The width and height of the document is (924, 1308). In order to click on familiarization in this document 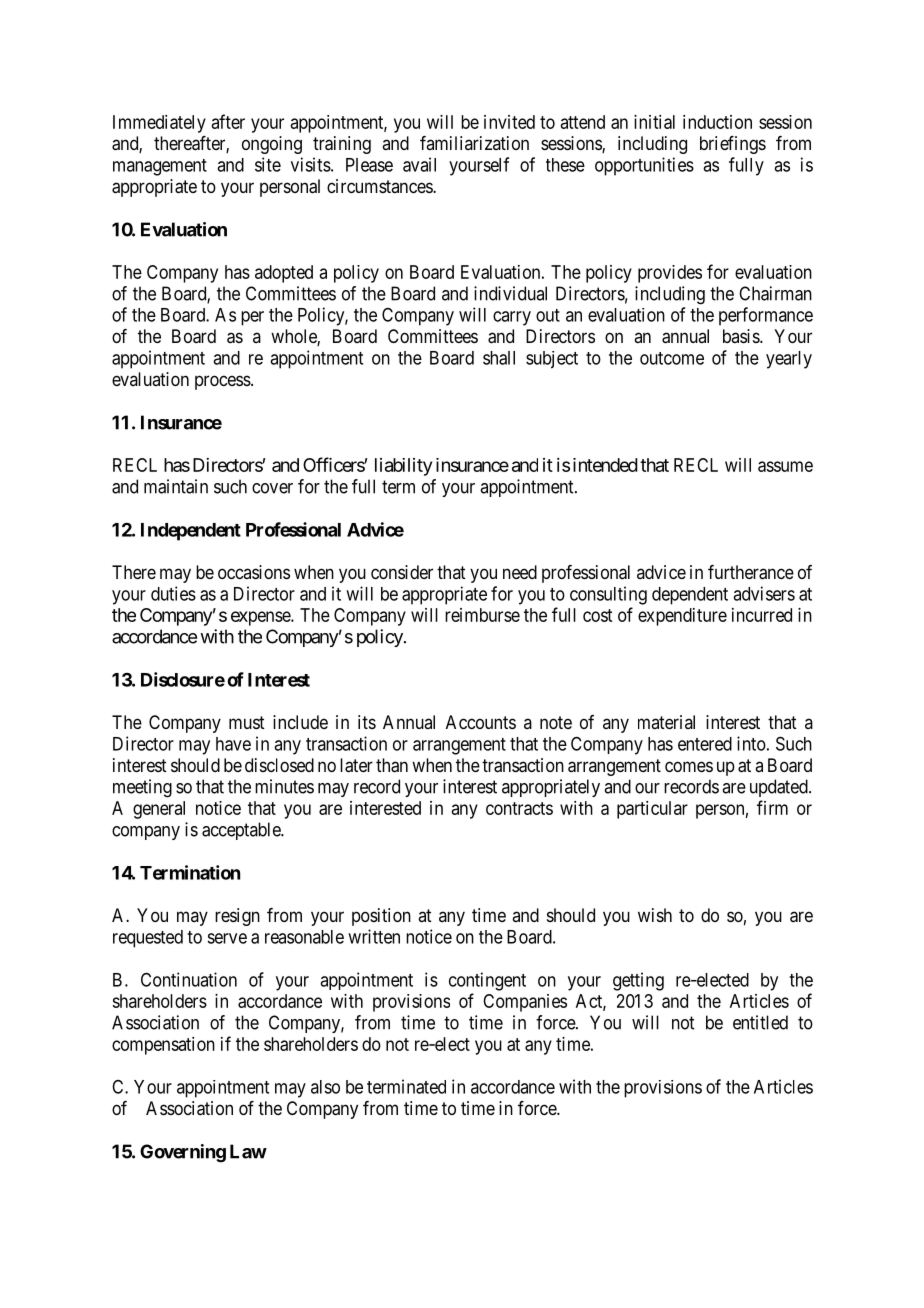, I will do `click(474, 143)`.
